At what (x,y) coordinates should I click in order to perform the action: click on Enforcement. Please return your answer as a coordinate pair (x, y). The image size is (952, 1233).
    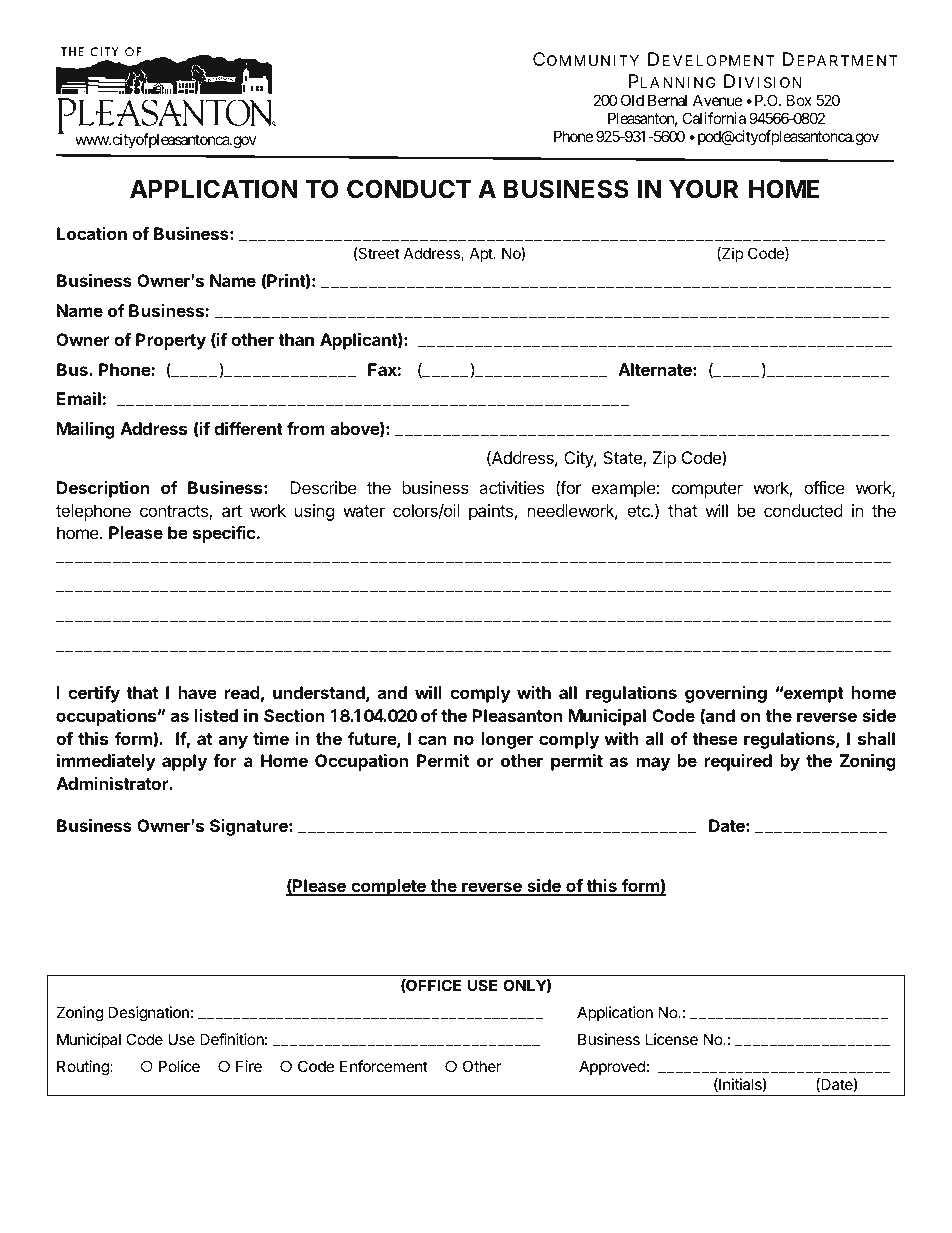
    Looking at the image, I should click on (384, 1066).
